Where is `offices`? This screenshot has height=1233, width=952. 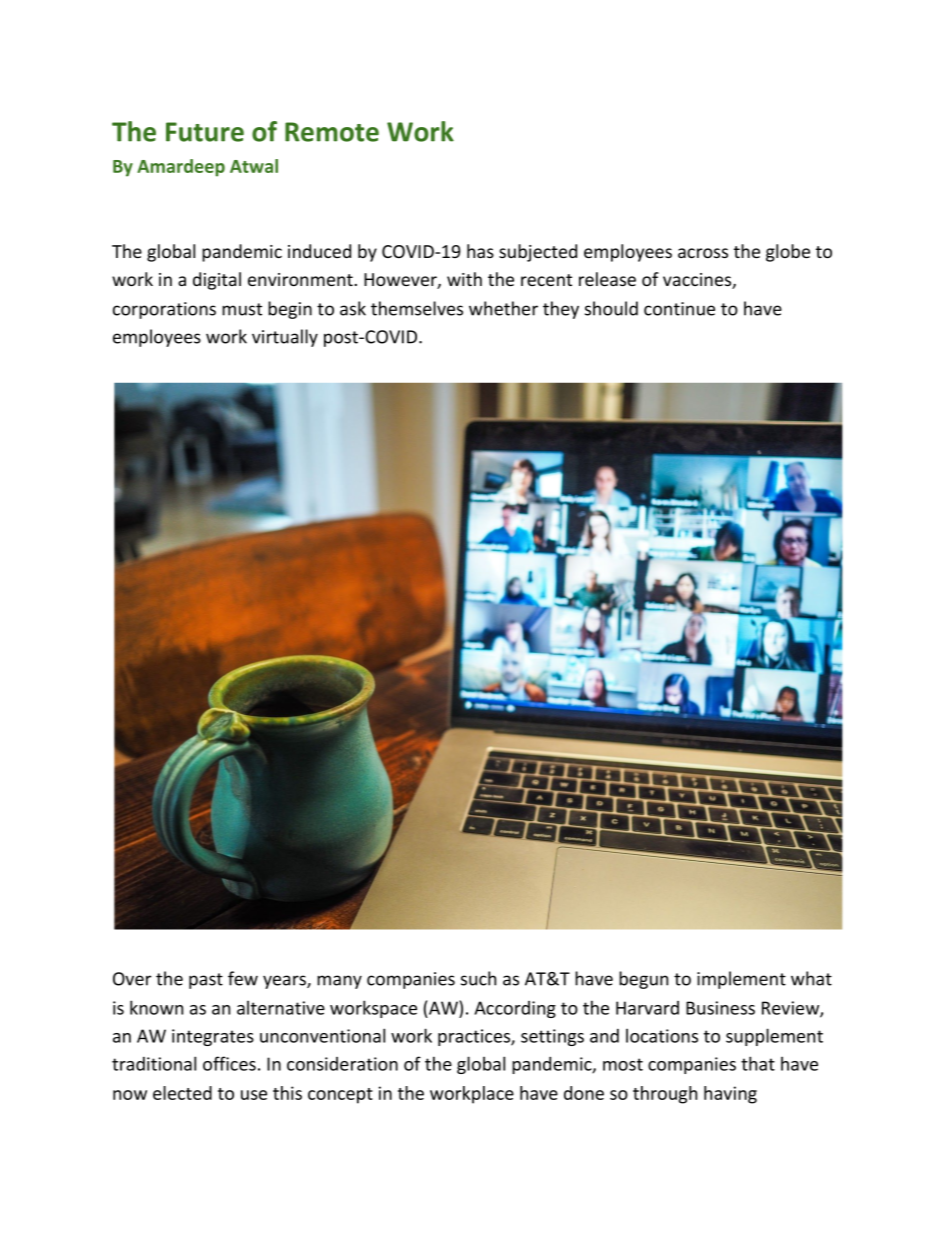
offices is located at coordinates (229, 1063).
